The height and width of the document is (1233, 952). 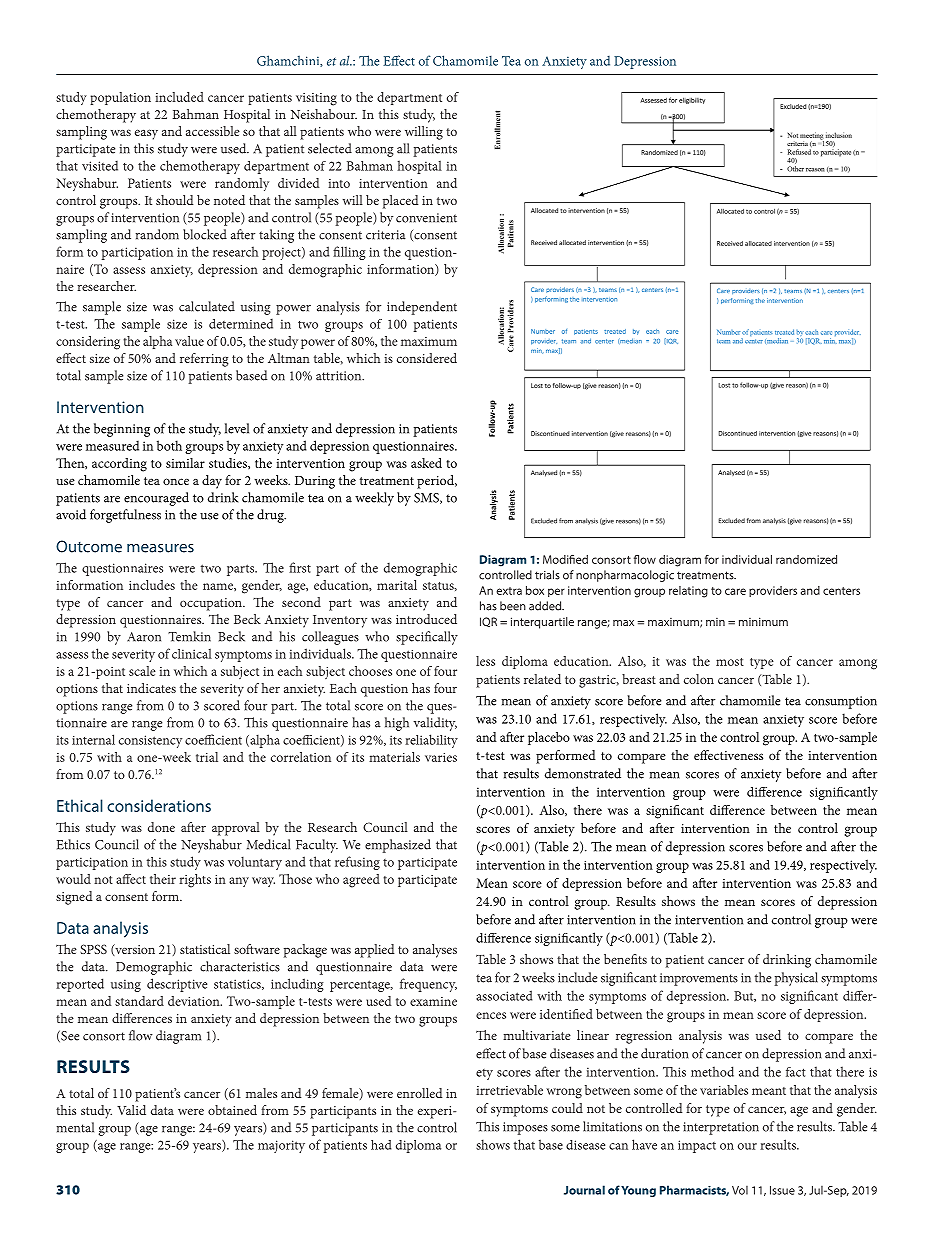 What do you see at coordinates (144, 637) in the document?
I see `Aaron` at bounding box center [144, 637].
